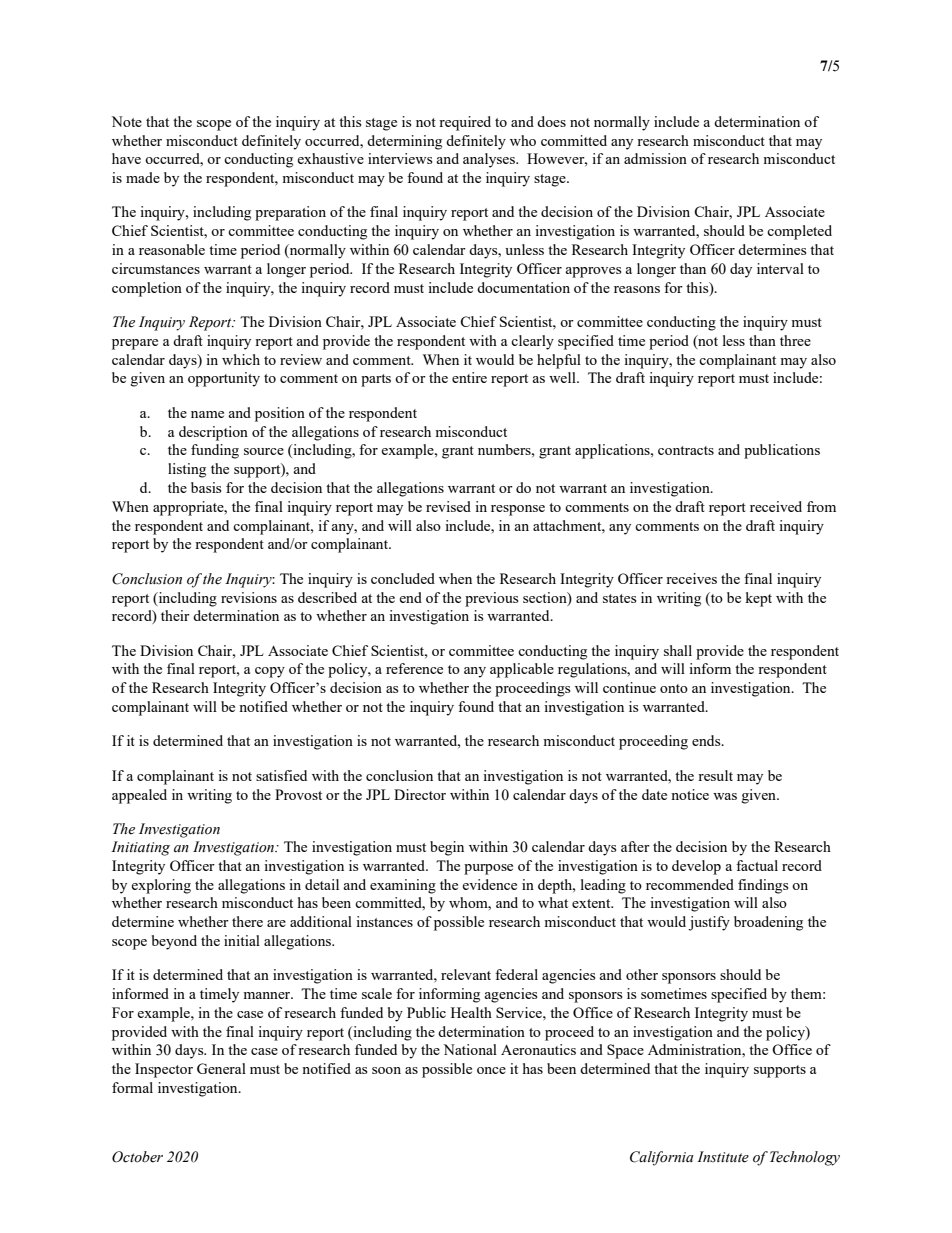 Image resolution: width=952 pixels, height=1233 pixels. What do you see at coordinates (206, 487) in the document?
I see `basis` at bounding box center [206, 487].
